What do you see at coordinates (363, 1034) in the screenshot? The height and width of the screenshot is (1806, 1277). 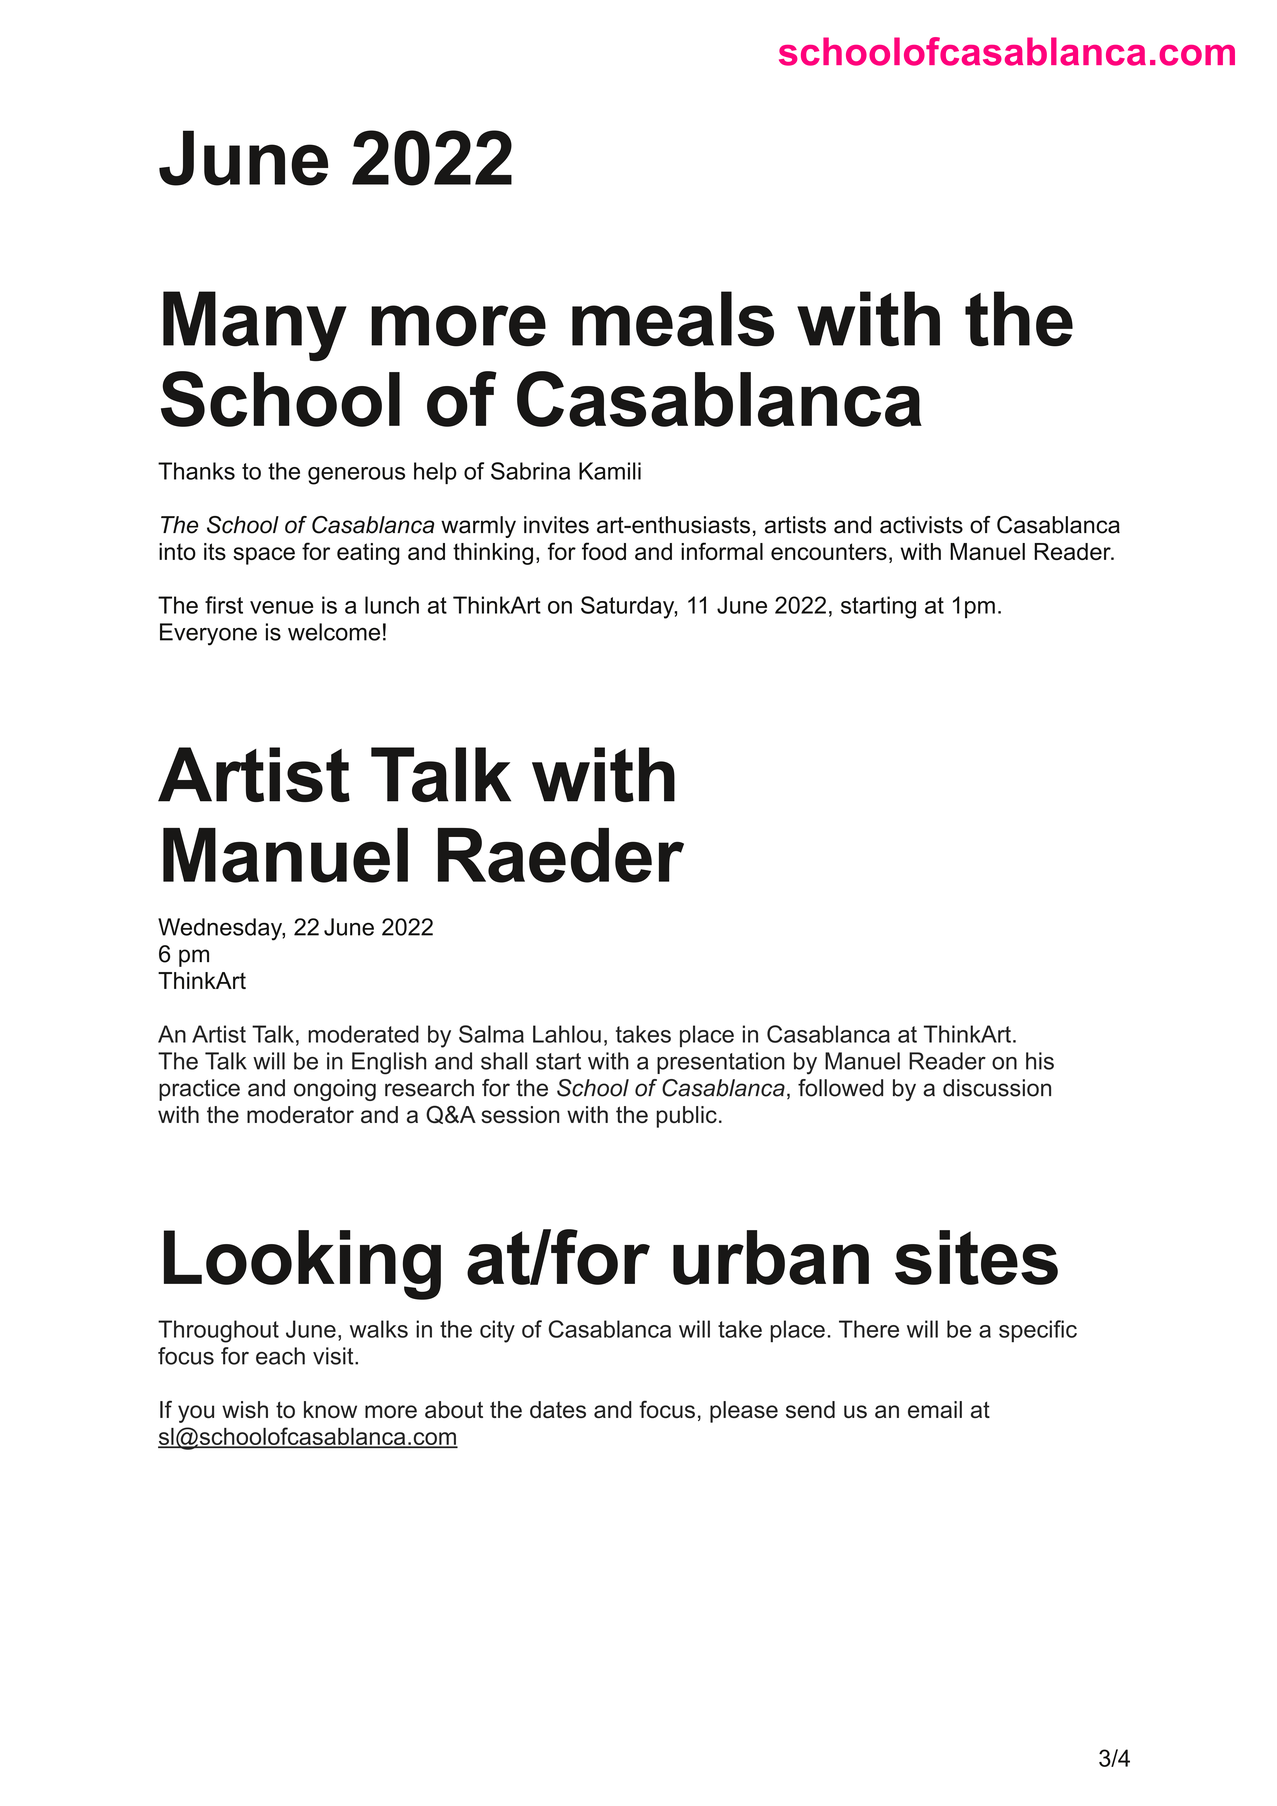 I see `moderated` at bounding box center [363, 1034].
